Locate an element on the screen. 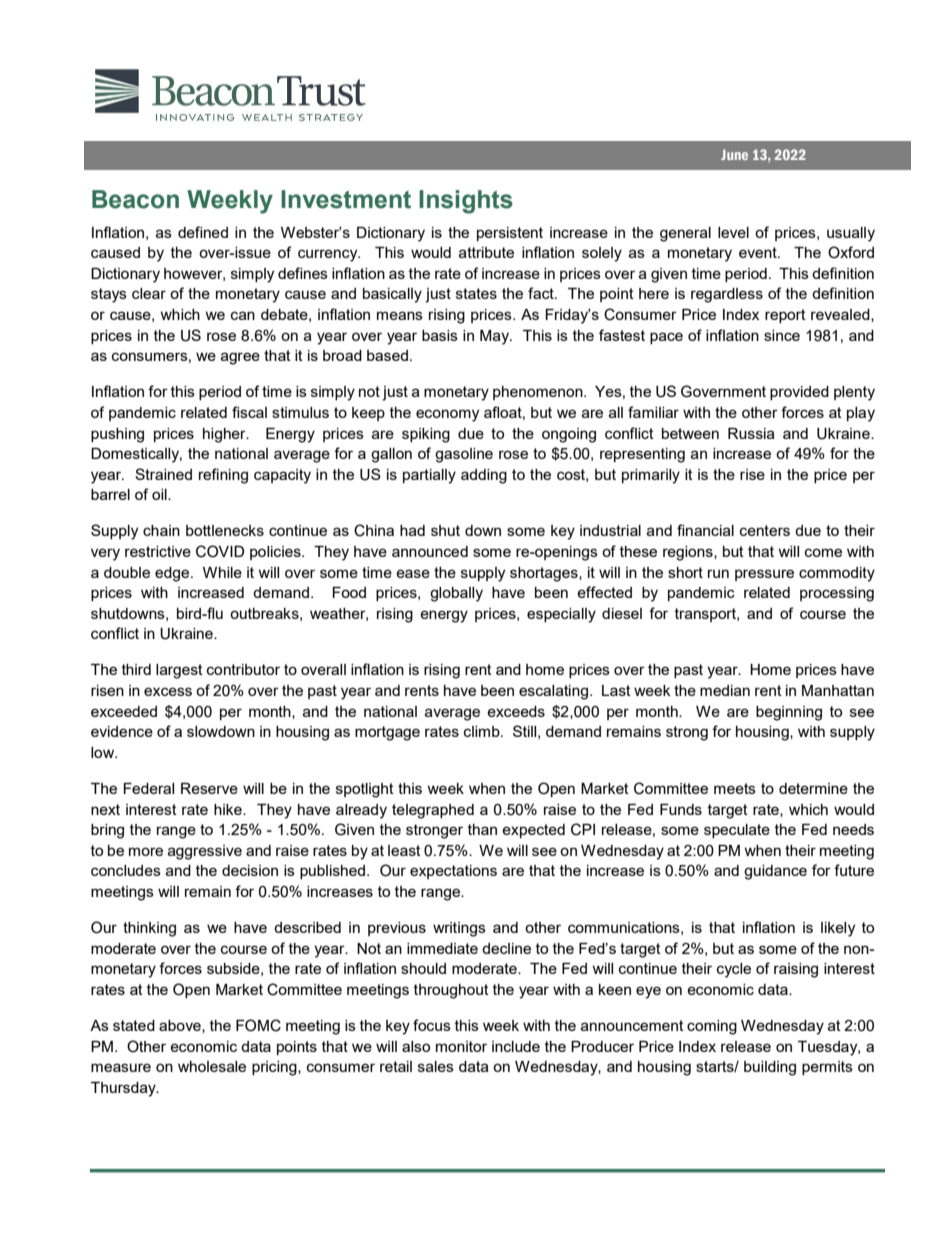 Image resolution: width=952 pixels, height=1233 pixels. globally is located at coordinates (456, 594).
